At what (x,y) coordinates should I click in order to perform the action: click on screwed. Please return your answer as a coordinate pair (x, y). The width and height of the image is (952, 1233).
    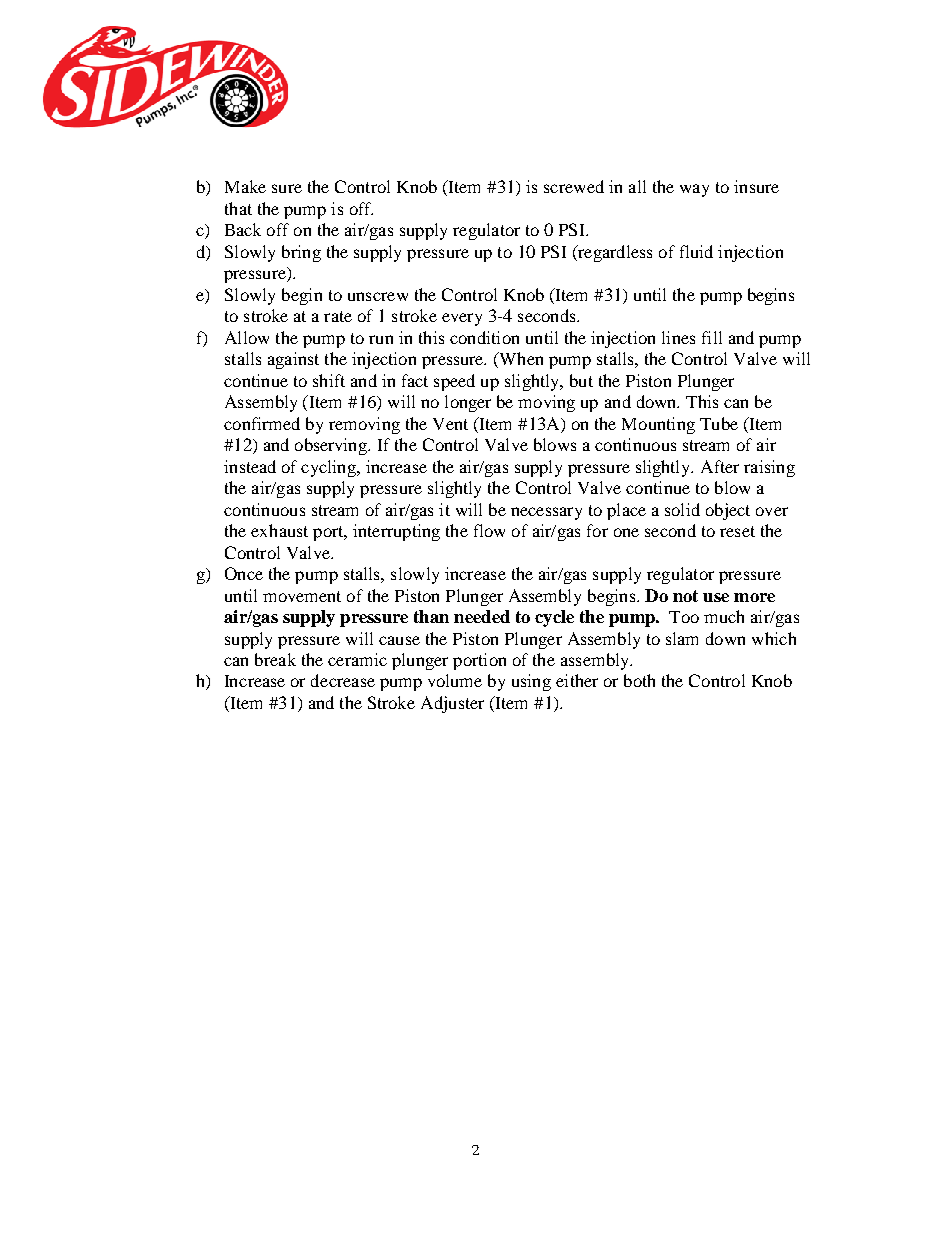
    Looking at the image, I should click on (574, 186).
